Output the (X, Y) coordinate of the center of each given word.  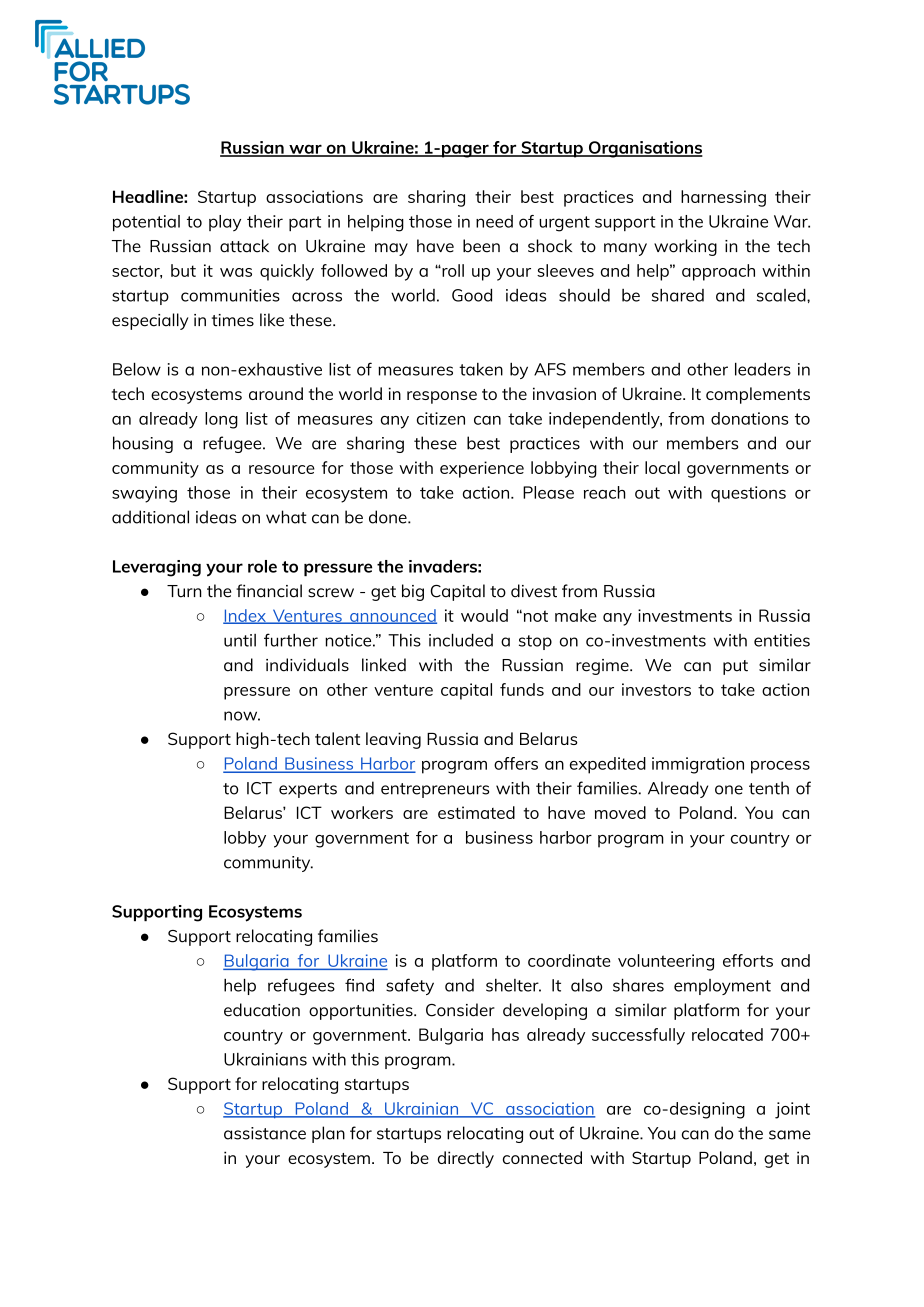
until (240, 640)
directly (466, 1159)
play (225, 223)
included (461, 640)
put (735, 667)
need (494, 221)
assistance (265, 1133)
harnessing (723, 198)
